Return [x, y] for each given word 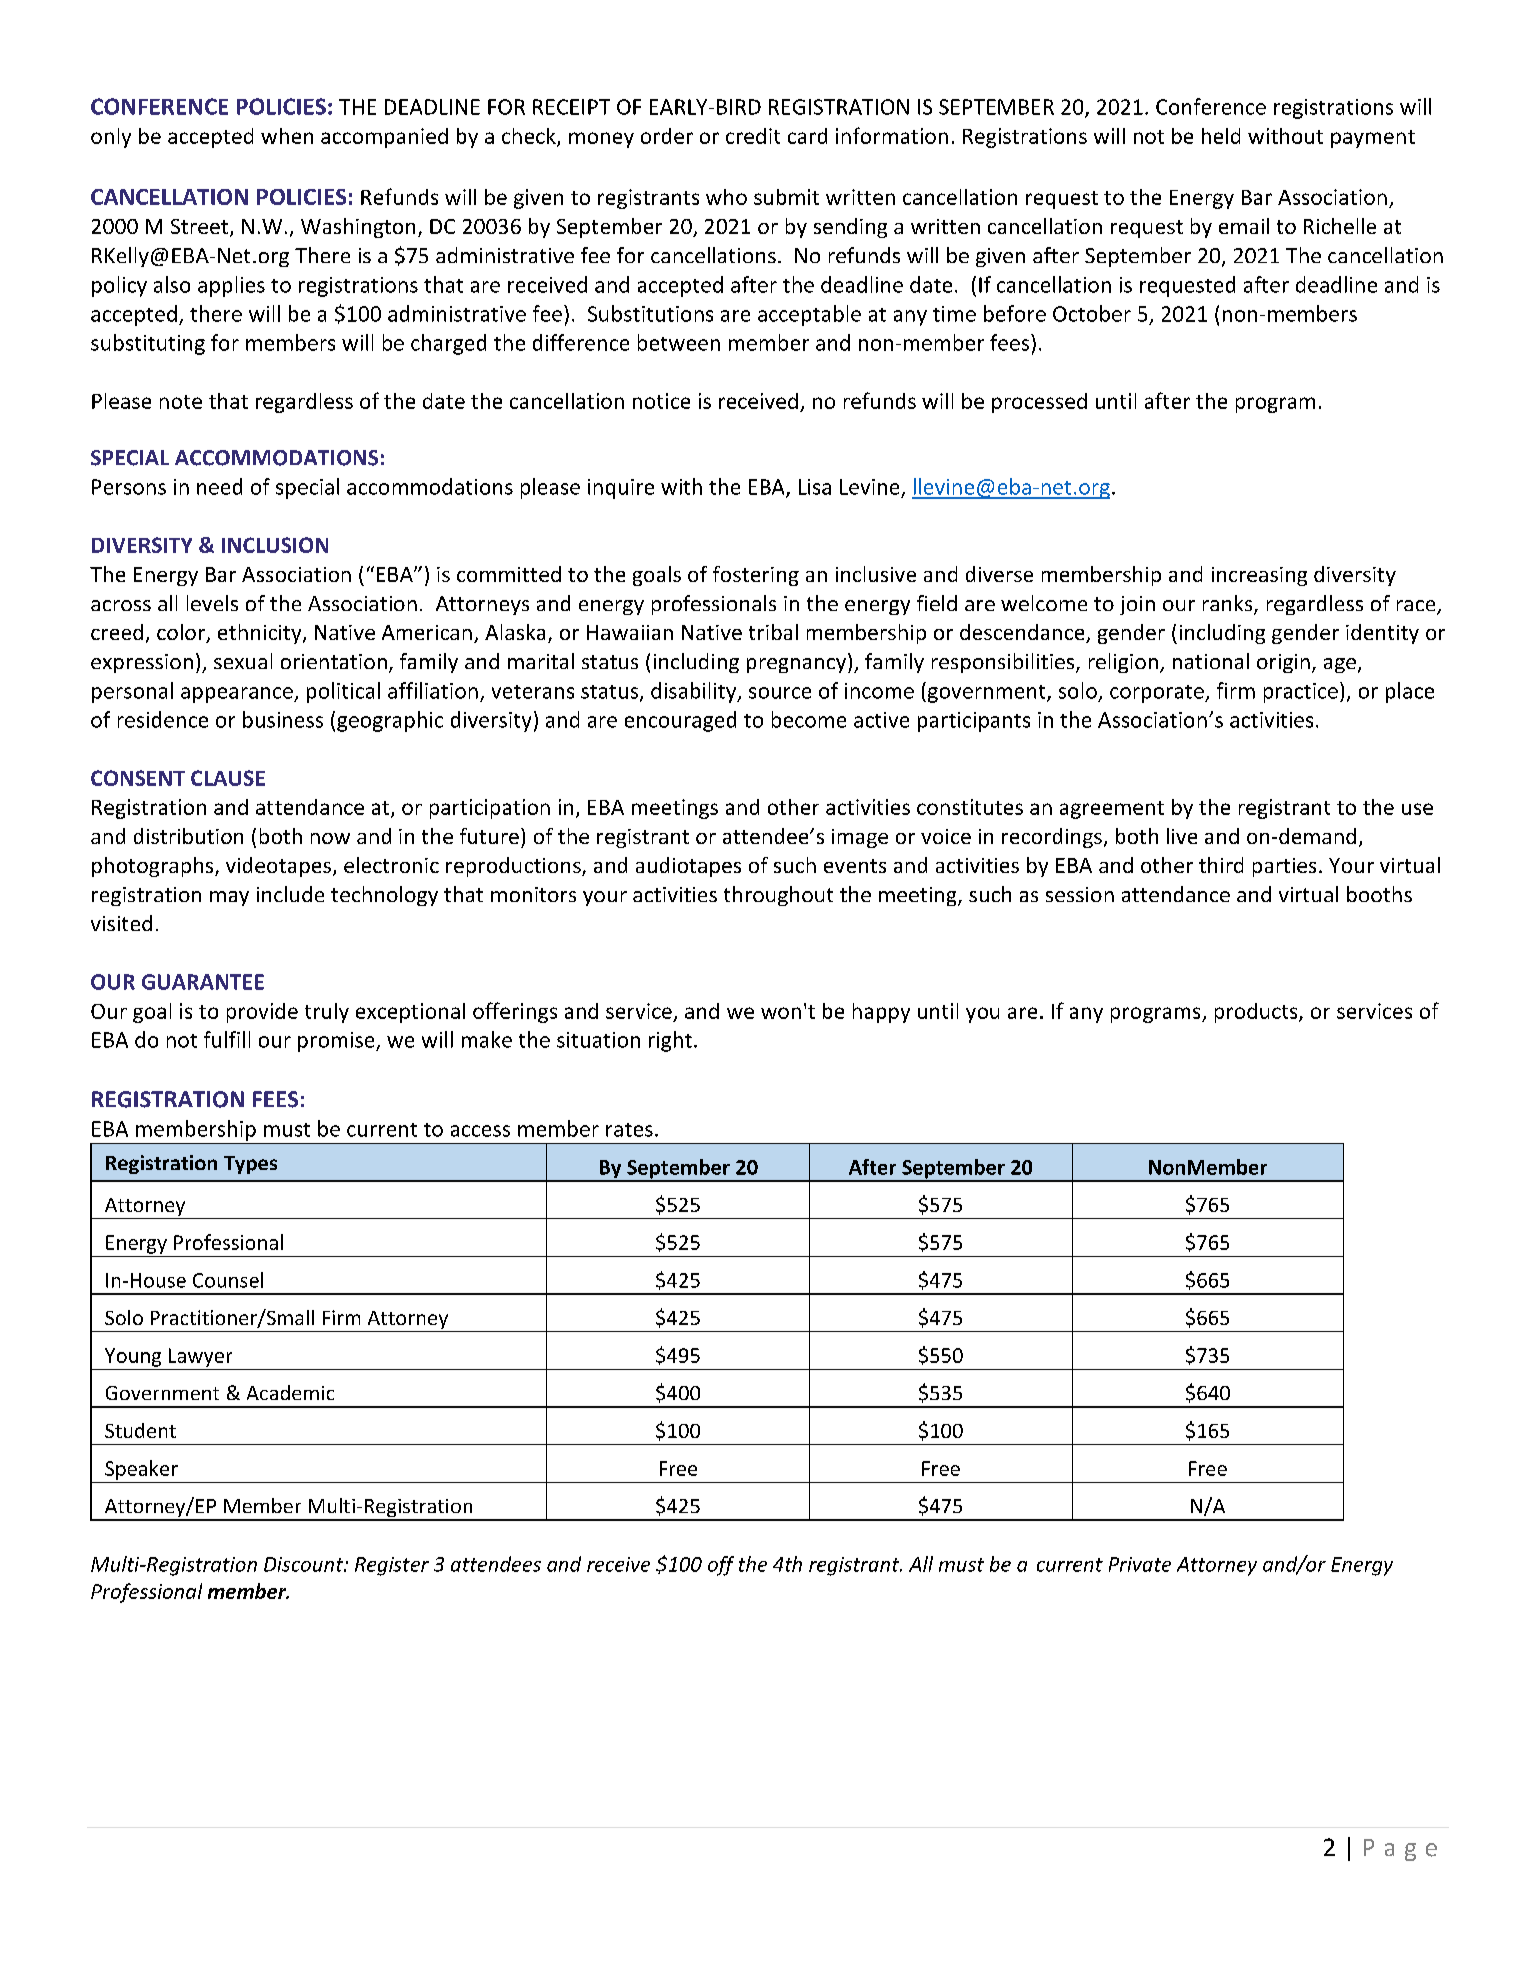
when [287, 136]
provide [262, 1013]
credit [753, 136]
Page [1400, 1850]
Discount [305, 1564]
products [1257, 1013]
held [1221, 136]
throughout [778, 896]
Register [392, 1566]
